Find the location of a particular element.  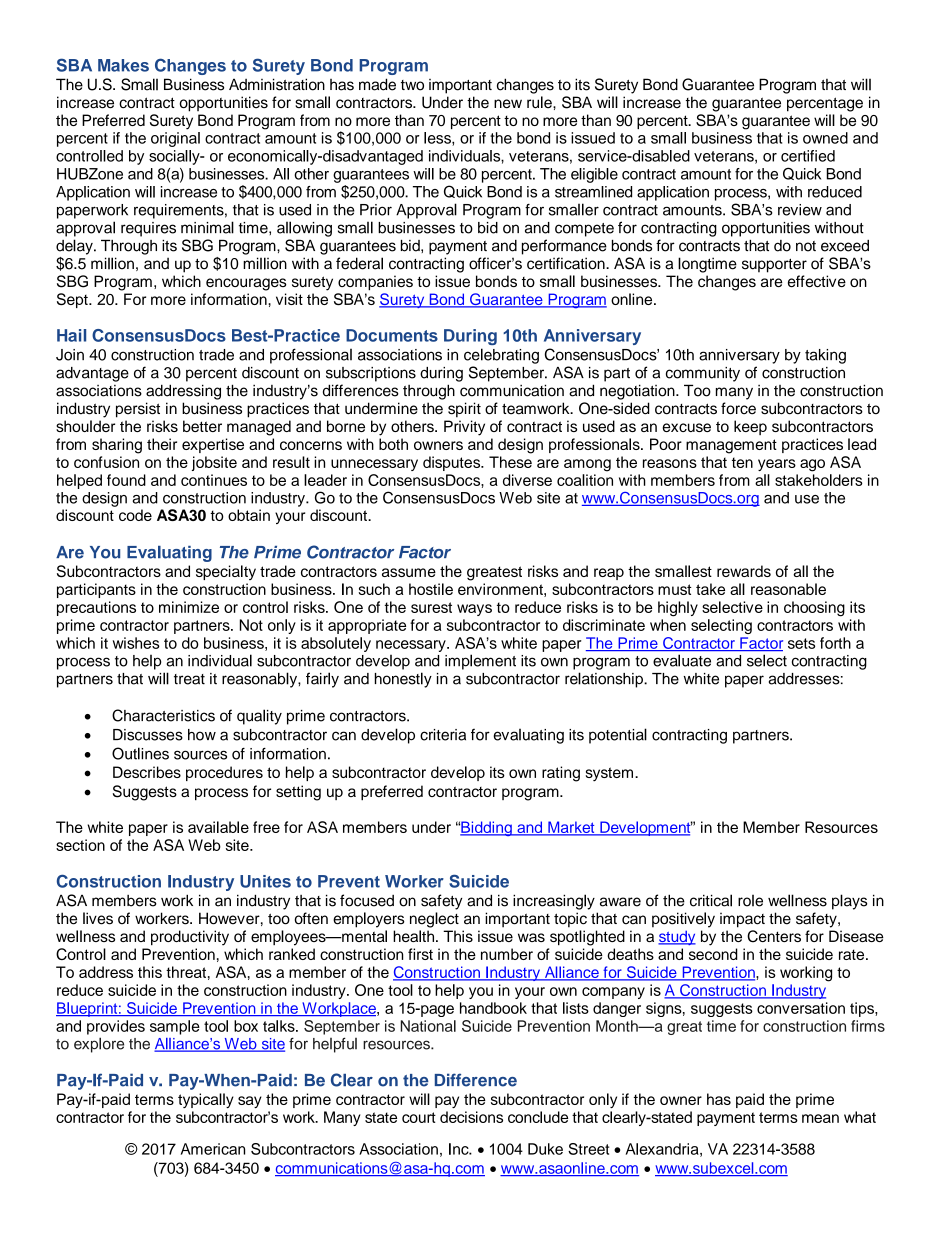

decisions is located at coordinates (471, 1117).
